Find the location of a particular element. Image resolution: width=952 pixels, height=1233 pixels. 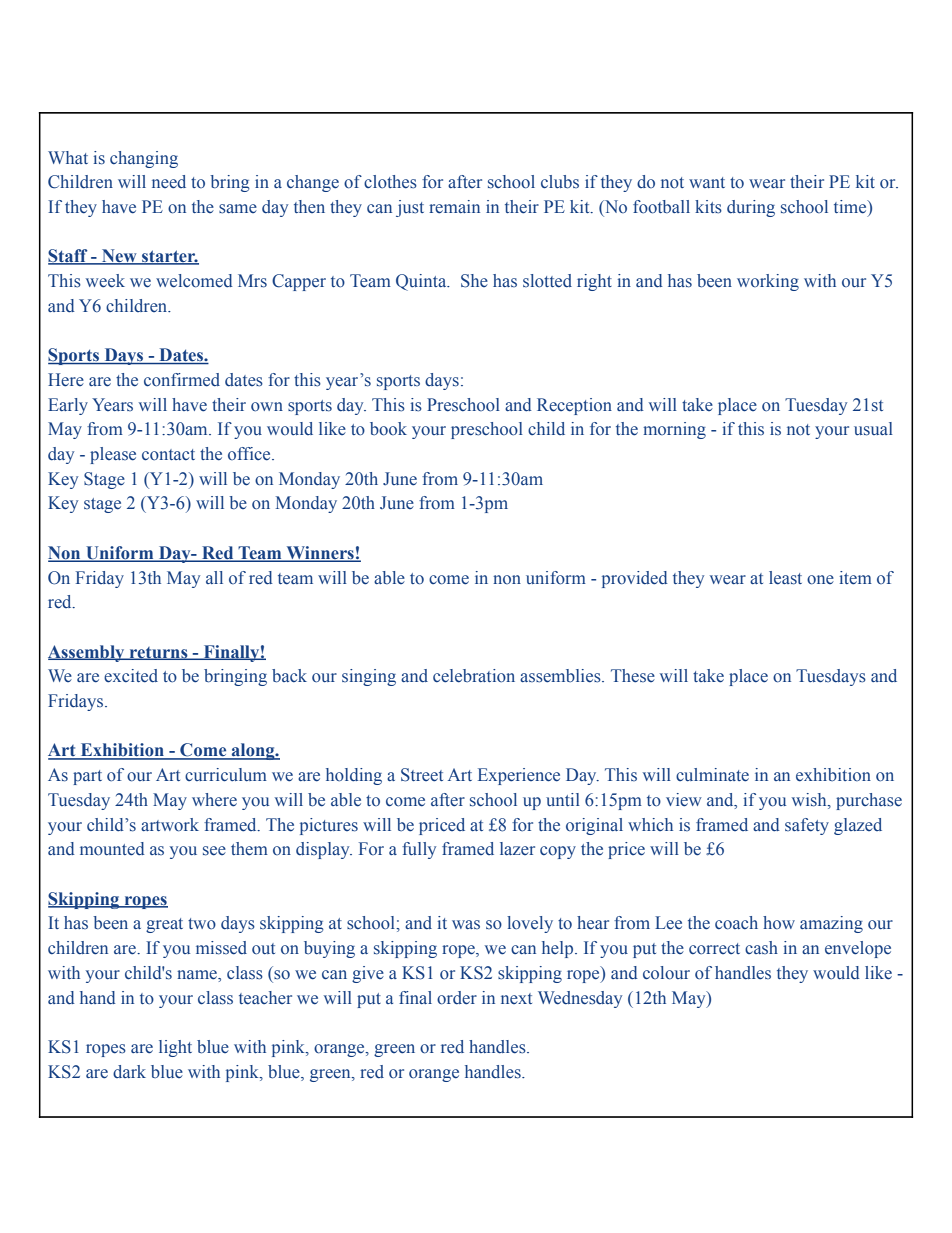

light is located at coordinates (175, 1048).
